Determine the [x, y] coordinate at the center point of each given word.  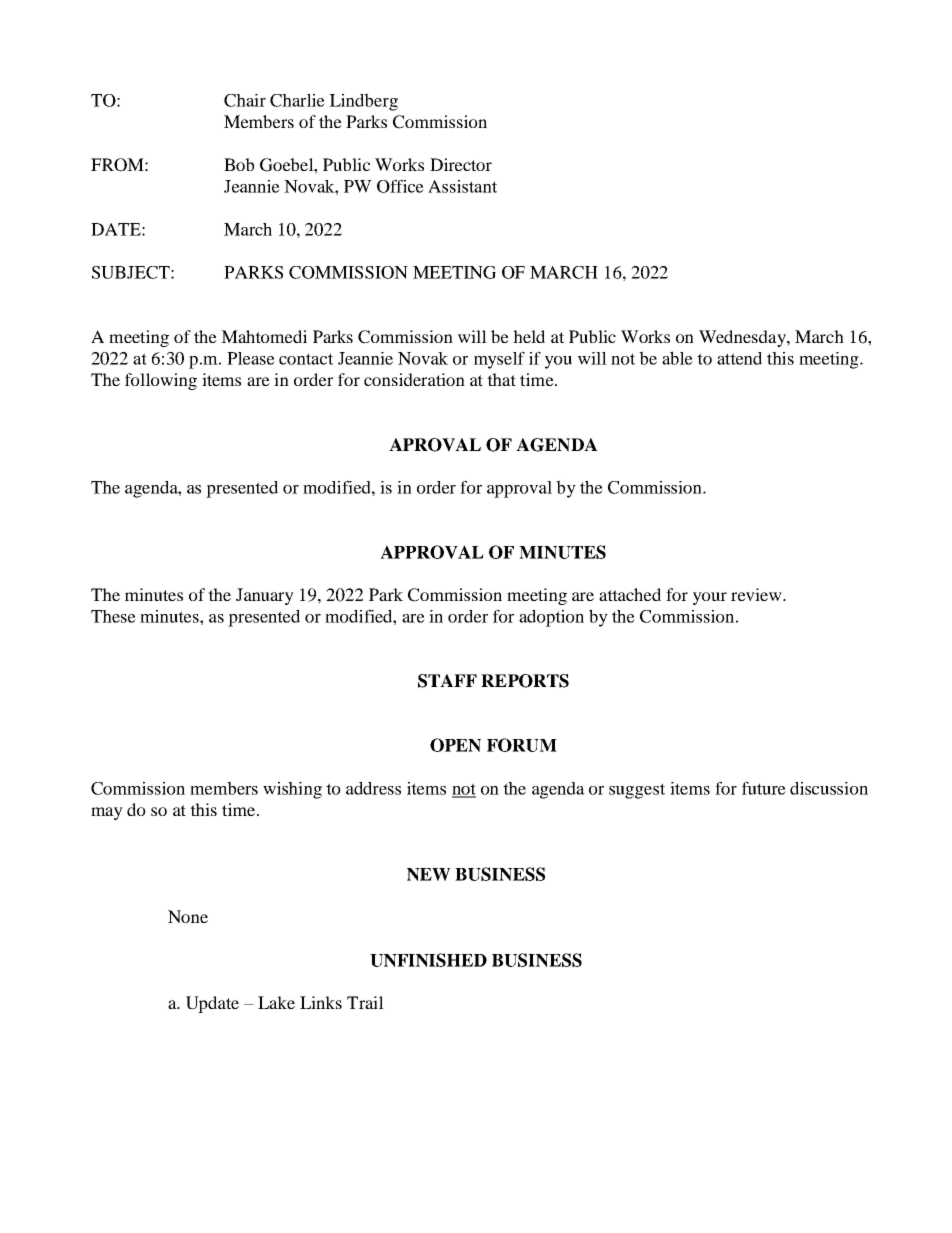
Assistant [462, 186]
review [757, 594]
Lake [276, 1002]
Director [461, 164]
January [265, 596]
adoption [551, 618]
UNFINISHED [428, 960]
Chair [245, 100]
